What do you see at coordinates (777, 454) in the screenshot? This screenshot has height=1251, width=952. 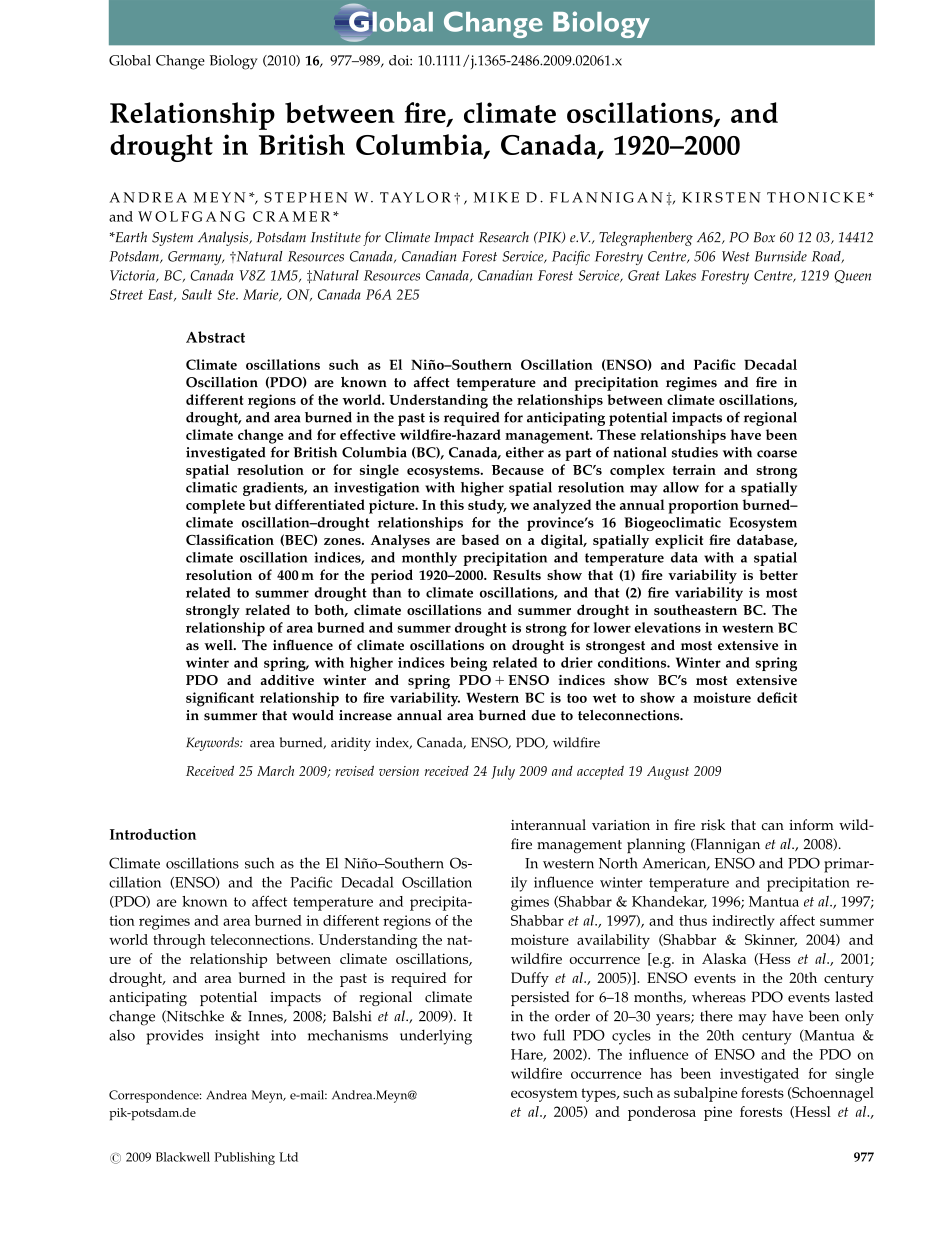 I see `coarse` at bounding box center [777, 454].
